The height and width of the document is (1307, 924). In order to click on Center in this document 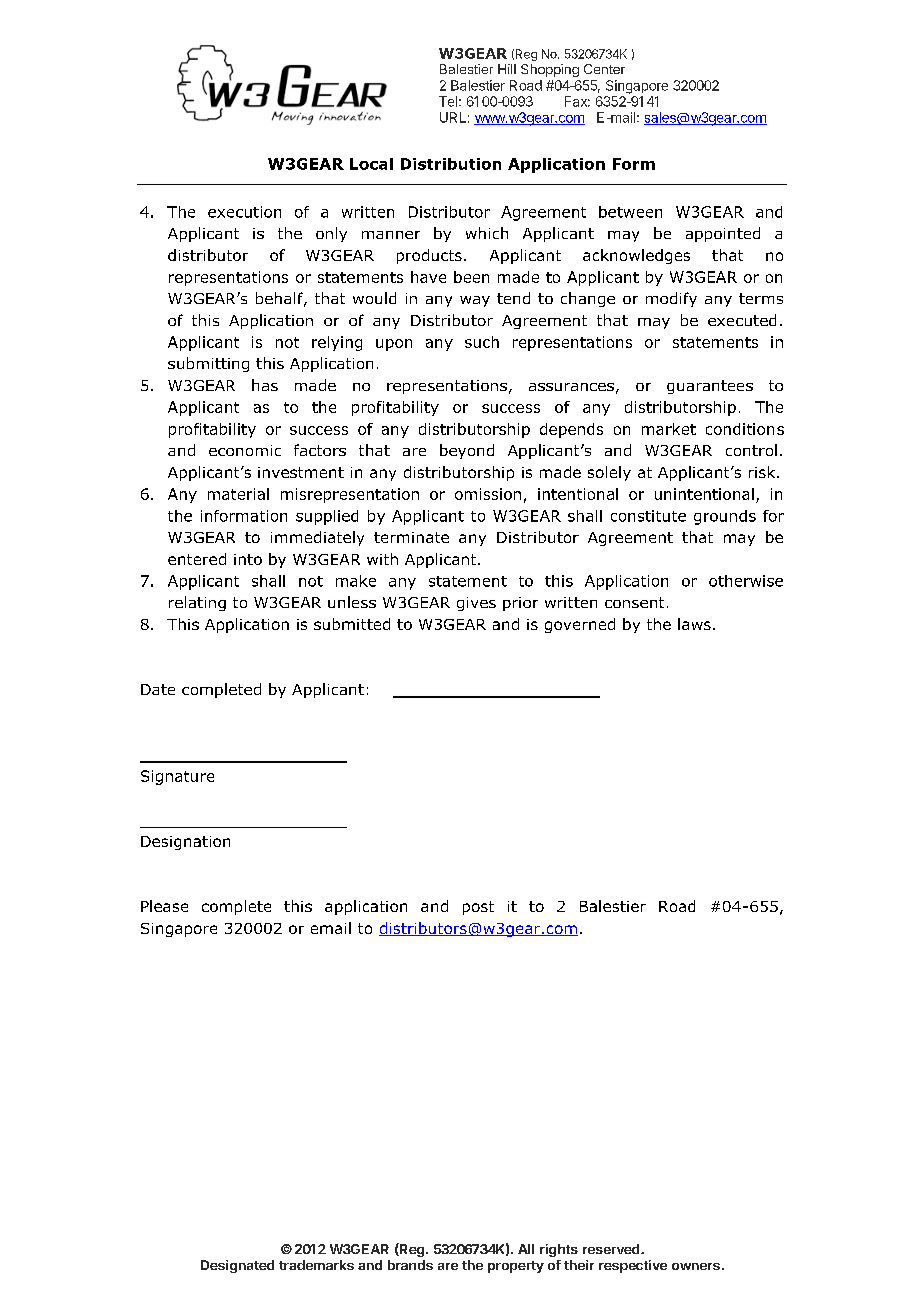, I will do `click(604, 69)`.
